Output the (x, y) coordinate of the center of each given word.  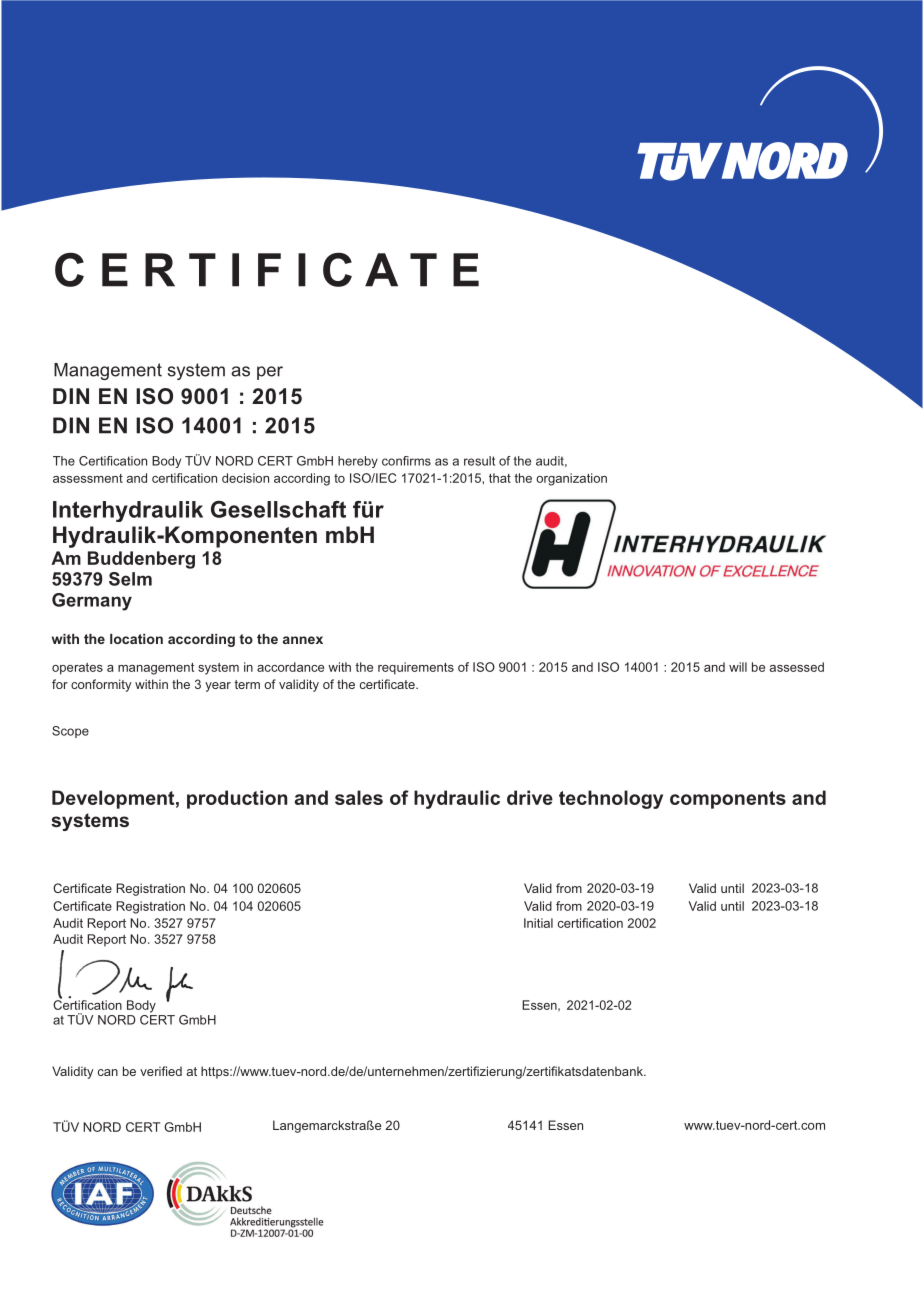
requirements (416, 668)
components (728, 800)
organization (571, 479)
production (237, 799)
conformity (101, 685)
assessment (88, 478)
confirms (406, 461)
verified (161, 1071)
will (738, 667)
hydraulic (457, 799)
